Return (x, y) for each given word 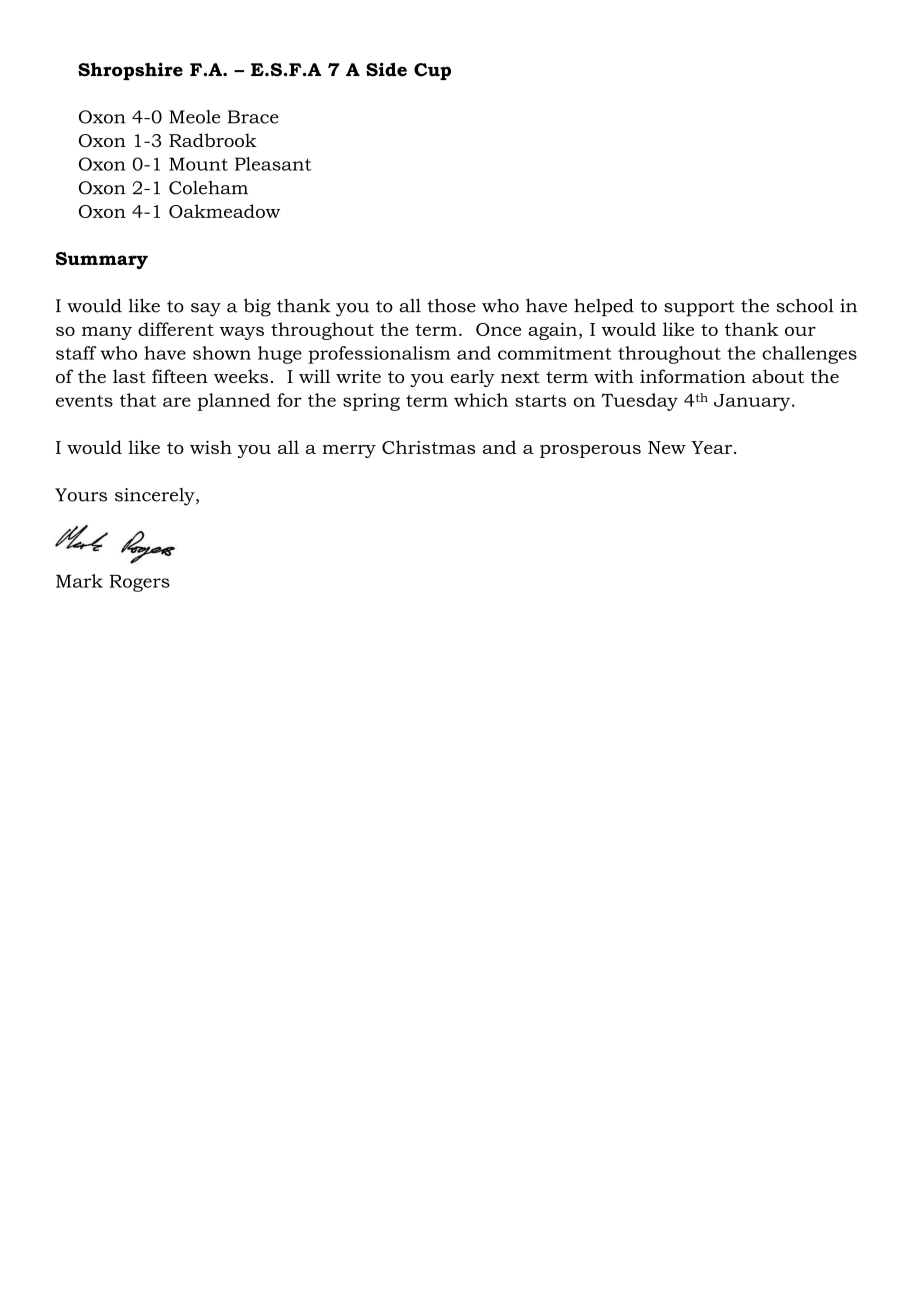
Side (386, 69)
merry (349, 451)
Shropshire (130, 71)
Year (713, 447)
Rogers (139, 583)
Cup (432, 71)
